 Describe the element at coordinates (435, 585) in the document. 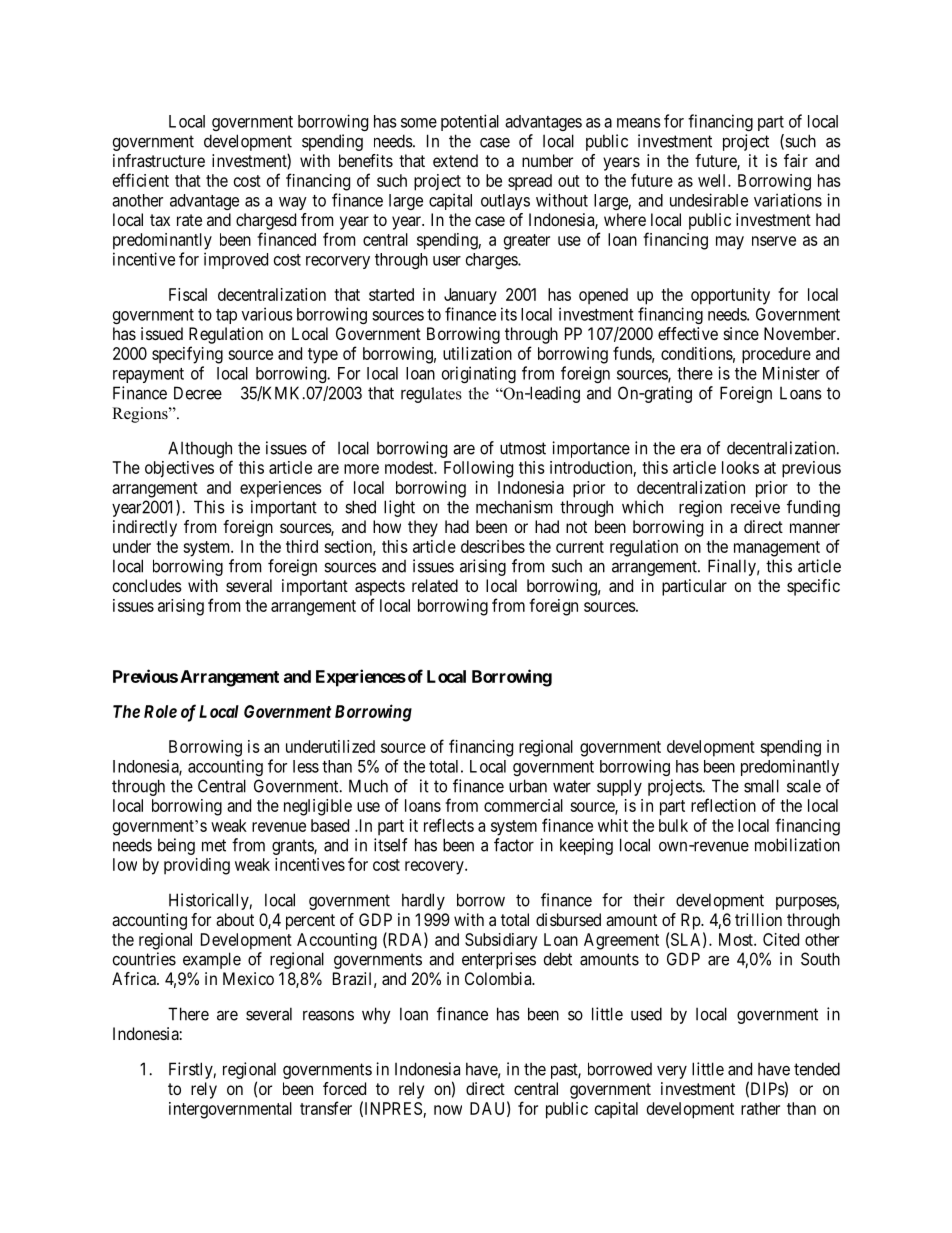

I see `related` at that location.
